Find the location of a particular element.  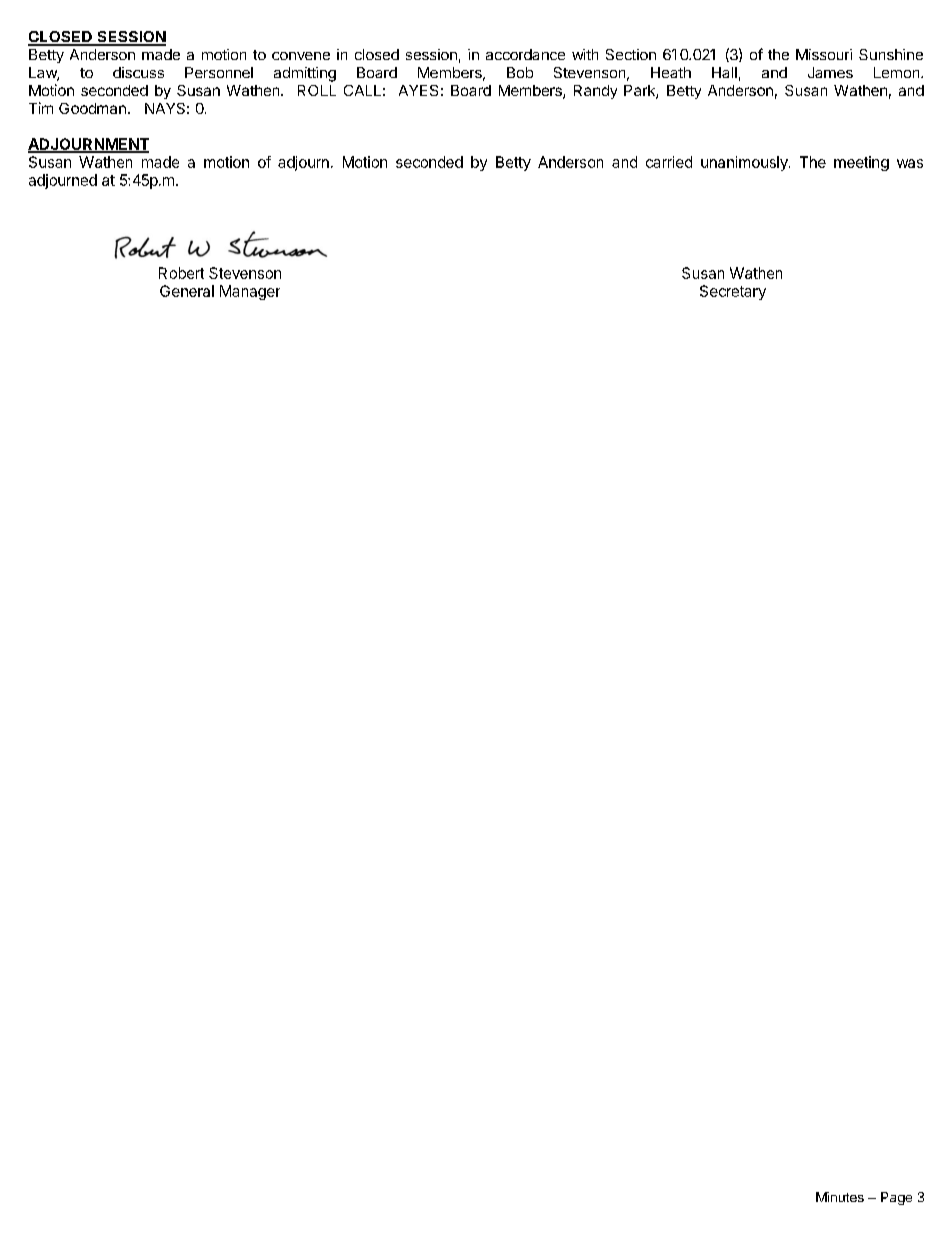

was is located at coordinates (910, 163).
